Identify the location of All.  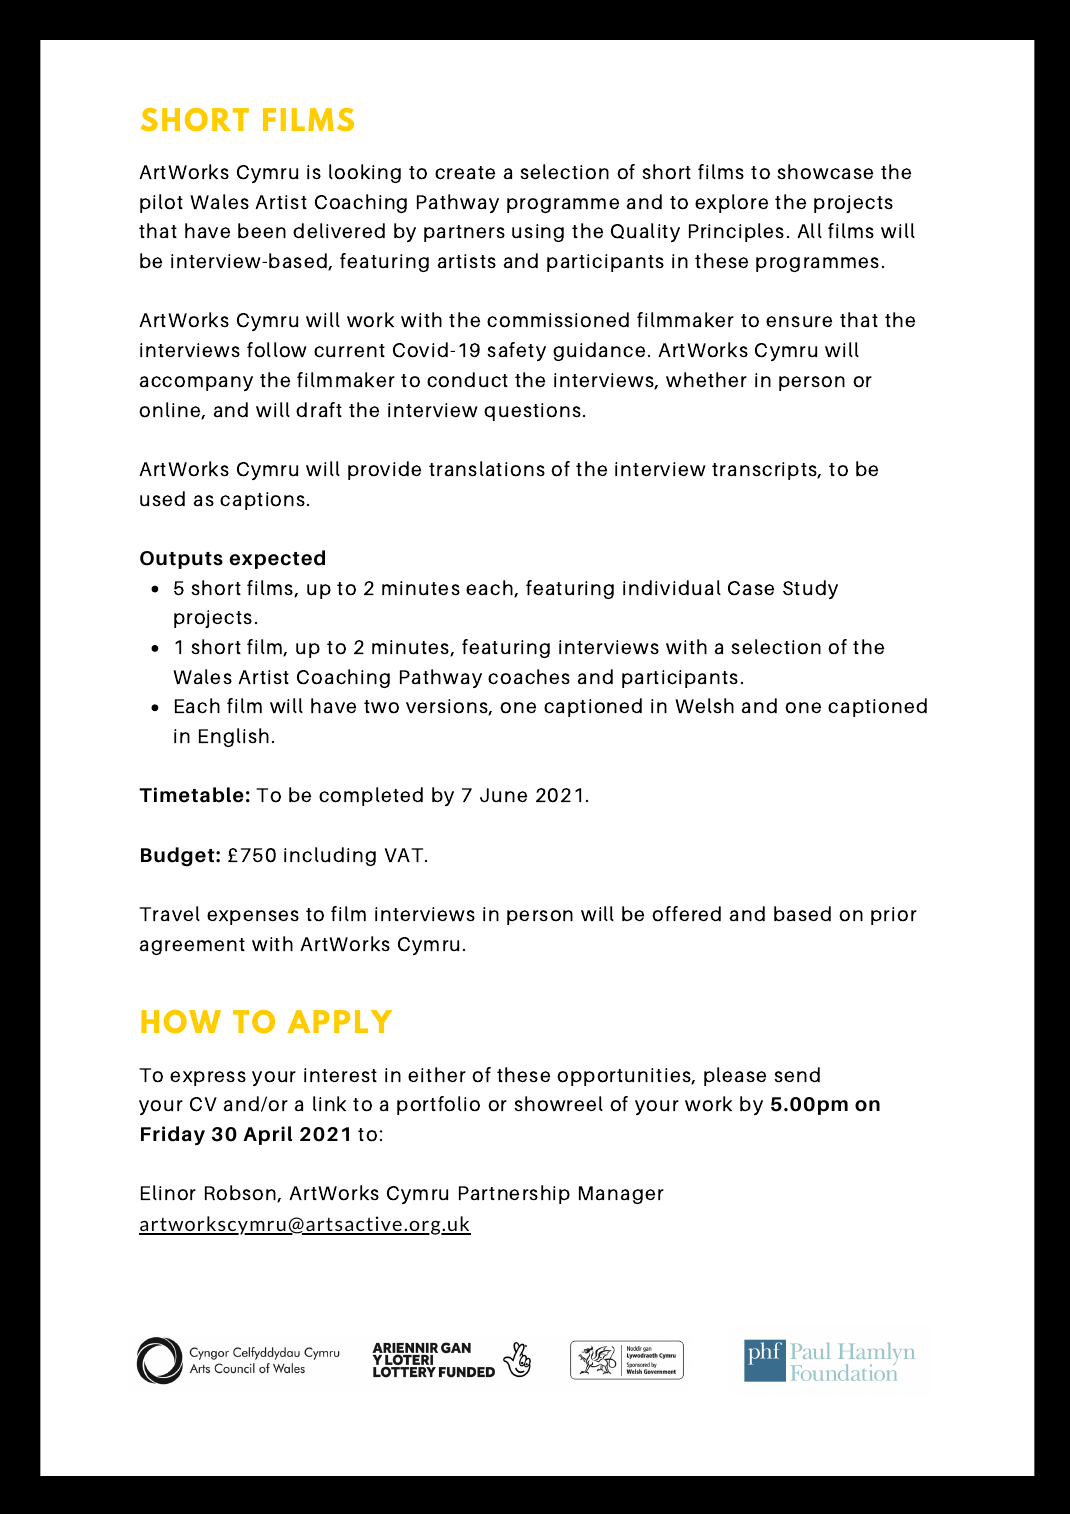
(809, 230).
